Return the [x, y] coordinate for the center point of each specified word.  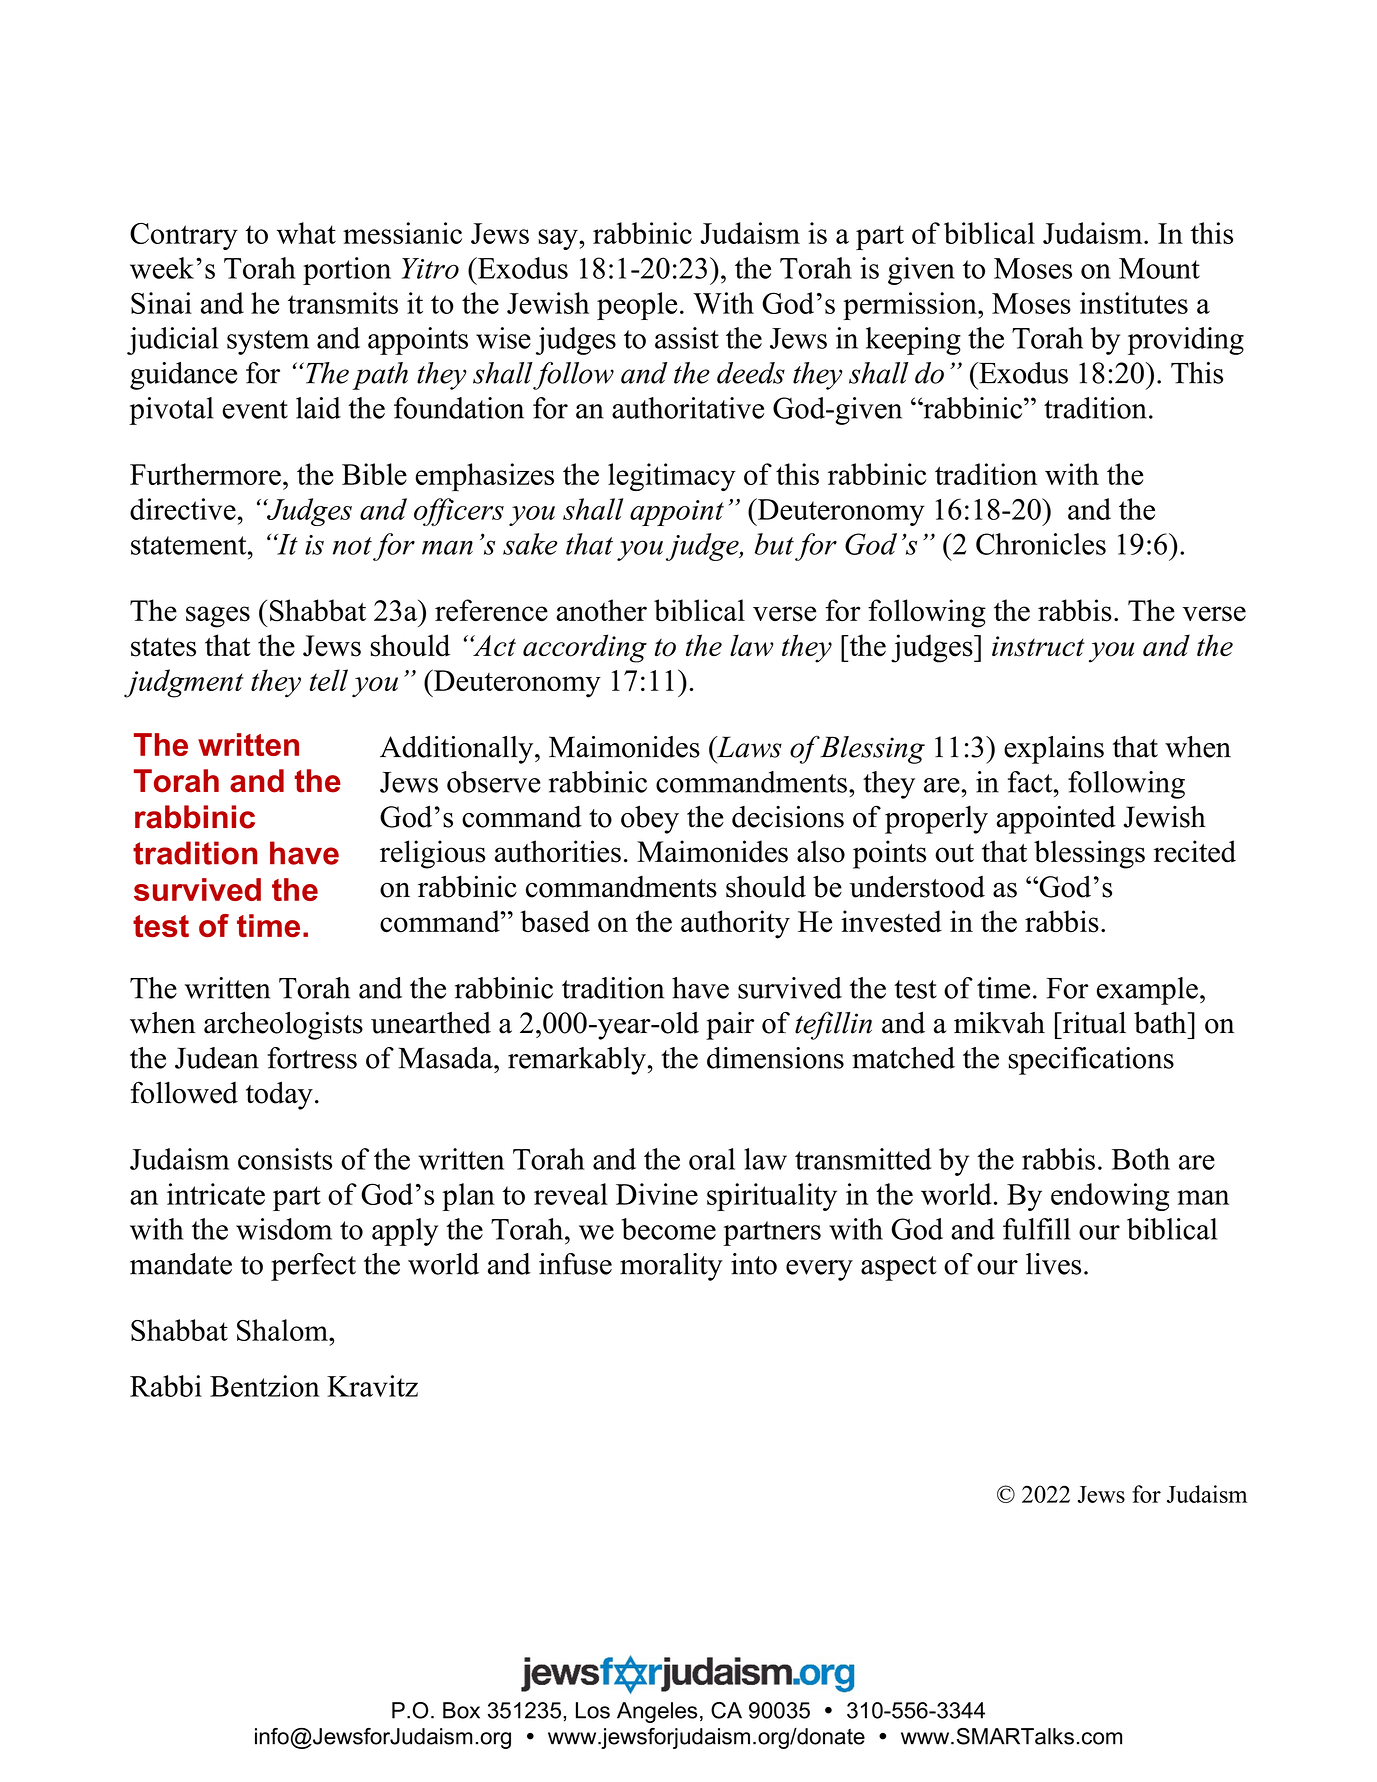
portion [347, 271]
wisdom [284, 1229]
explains [1054, 750]
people [637, 306]
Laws [748, 747]
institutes [1134, 303]
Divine [657, 1194]
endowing [1110, 1197]
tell [329, 680]
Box [461, 1710]
